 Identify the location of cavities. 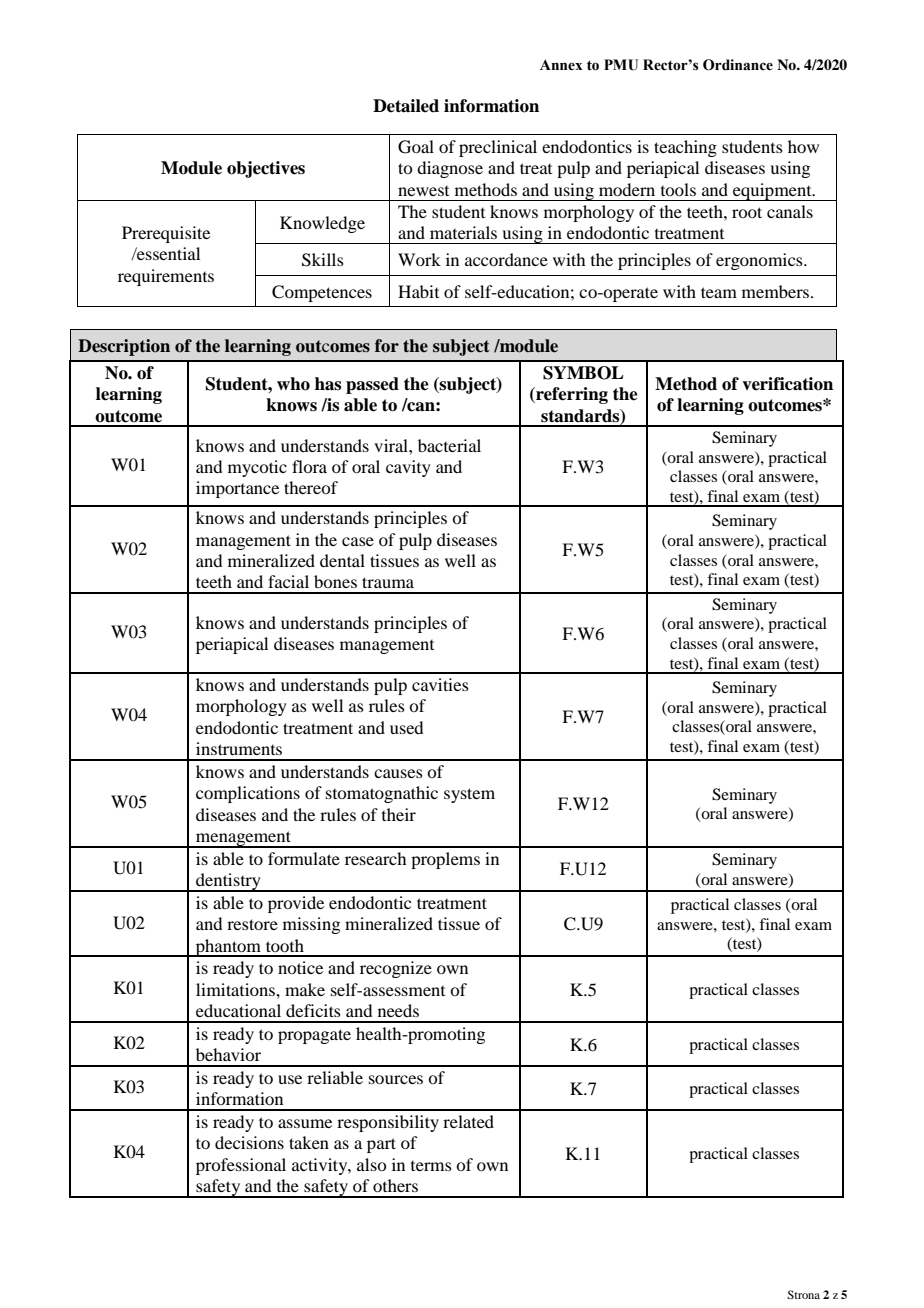
(440, 684).
